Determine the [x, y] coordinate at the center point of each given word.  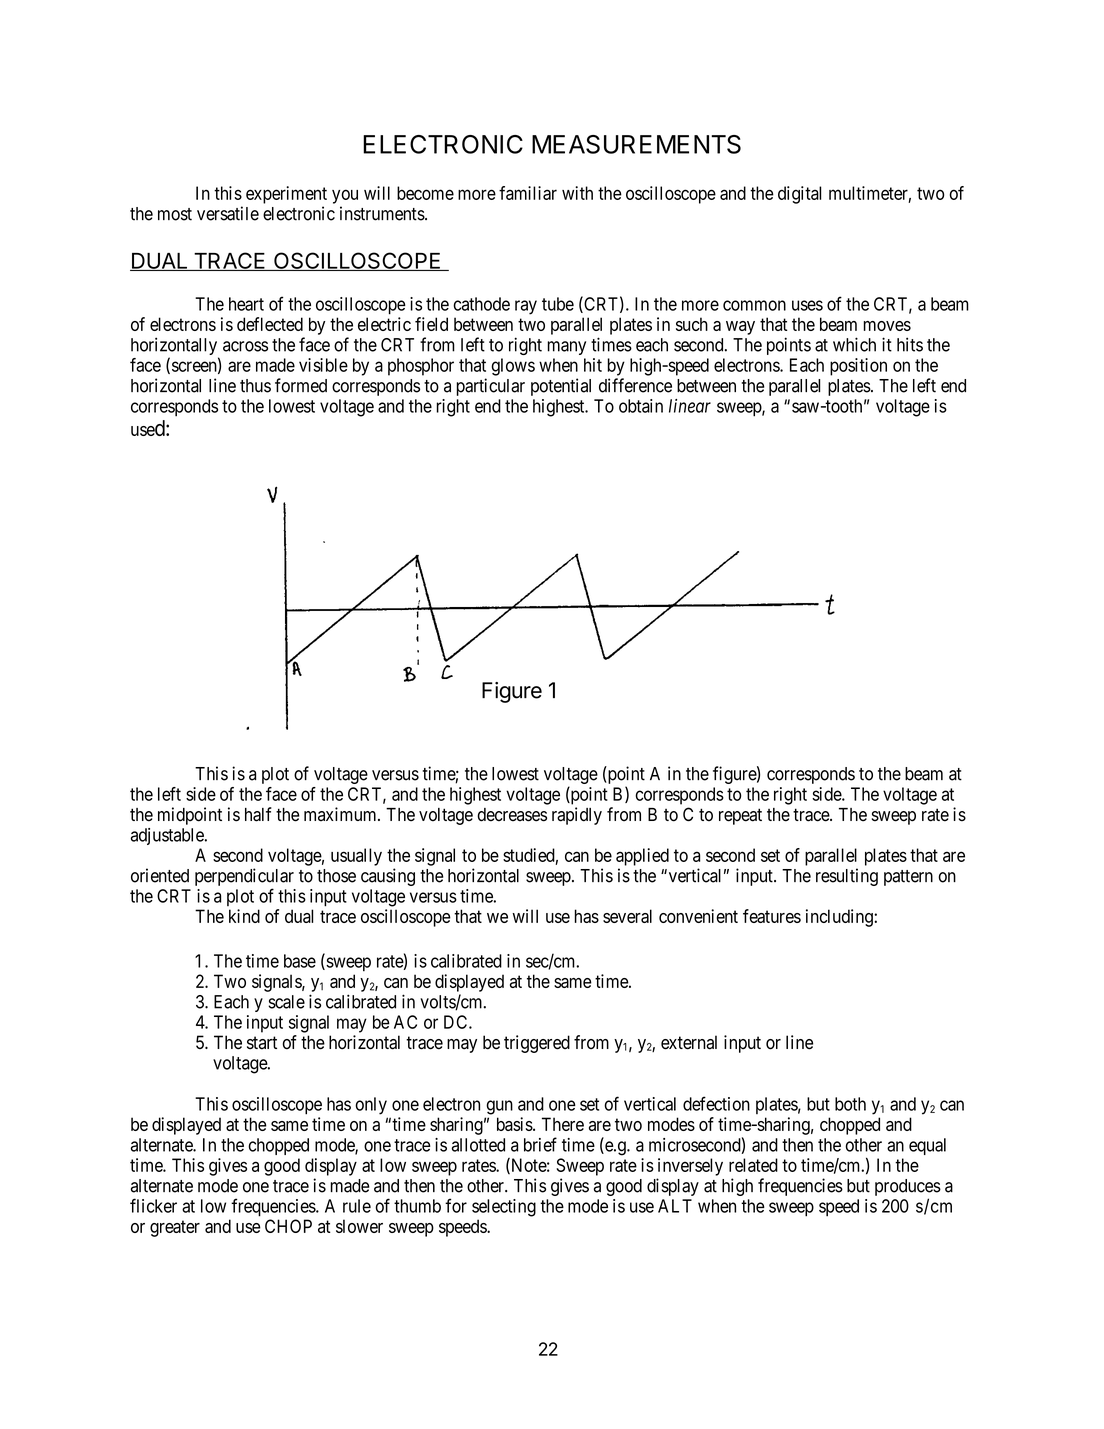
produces [908, 1187]
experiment [286, 195]
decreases [512, 815]
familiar [528, 193]
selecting [504, 1208]
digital [799, 195]
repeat [740, 816]
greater [175, 1228]
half [258, 814]
